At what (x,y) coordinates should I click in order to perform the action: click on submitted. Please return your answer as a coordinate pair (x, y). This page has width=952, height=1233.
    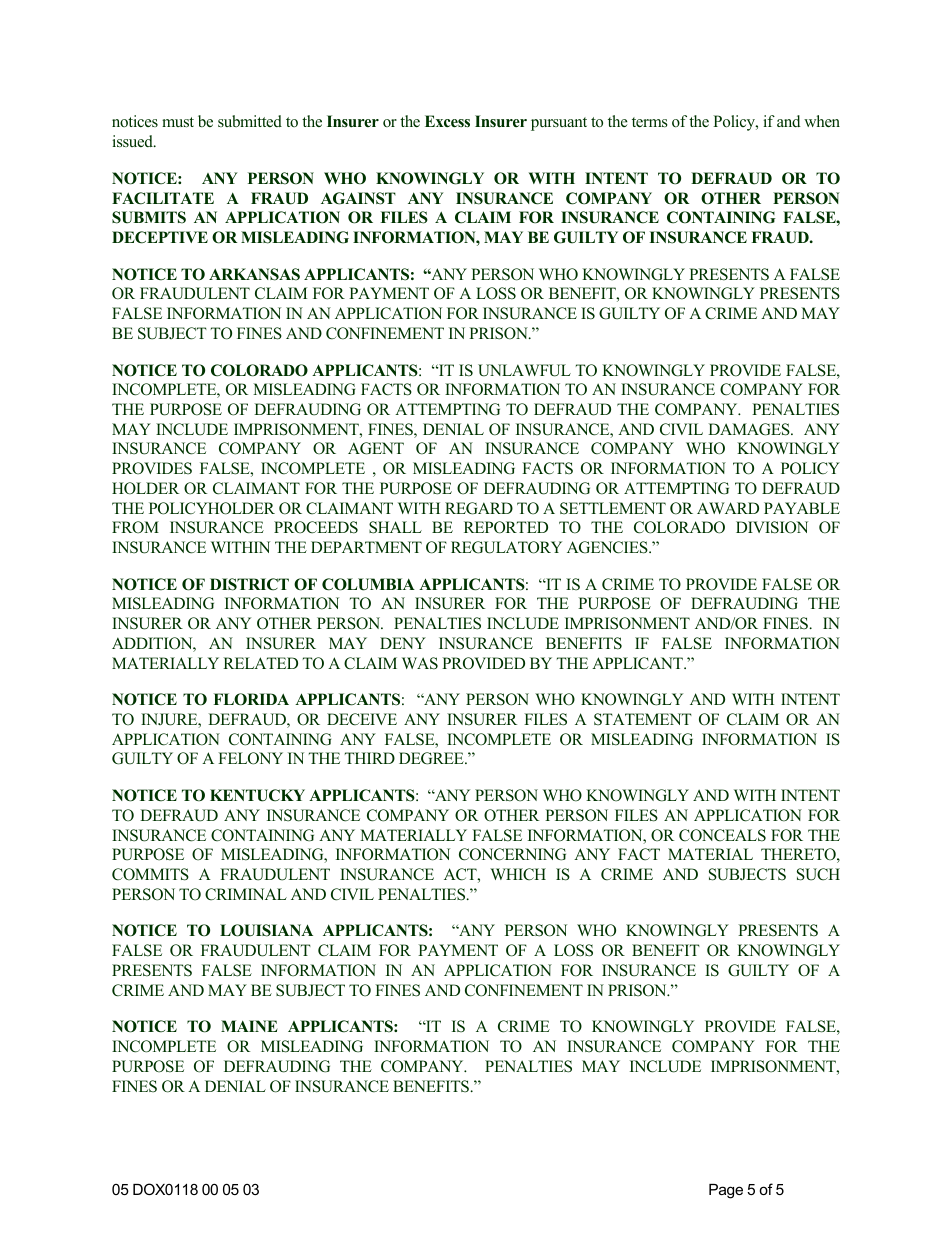
    Looking at the image, I should click on (250, 121).
